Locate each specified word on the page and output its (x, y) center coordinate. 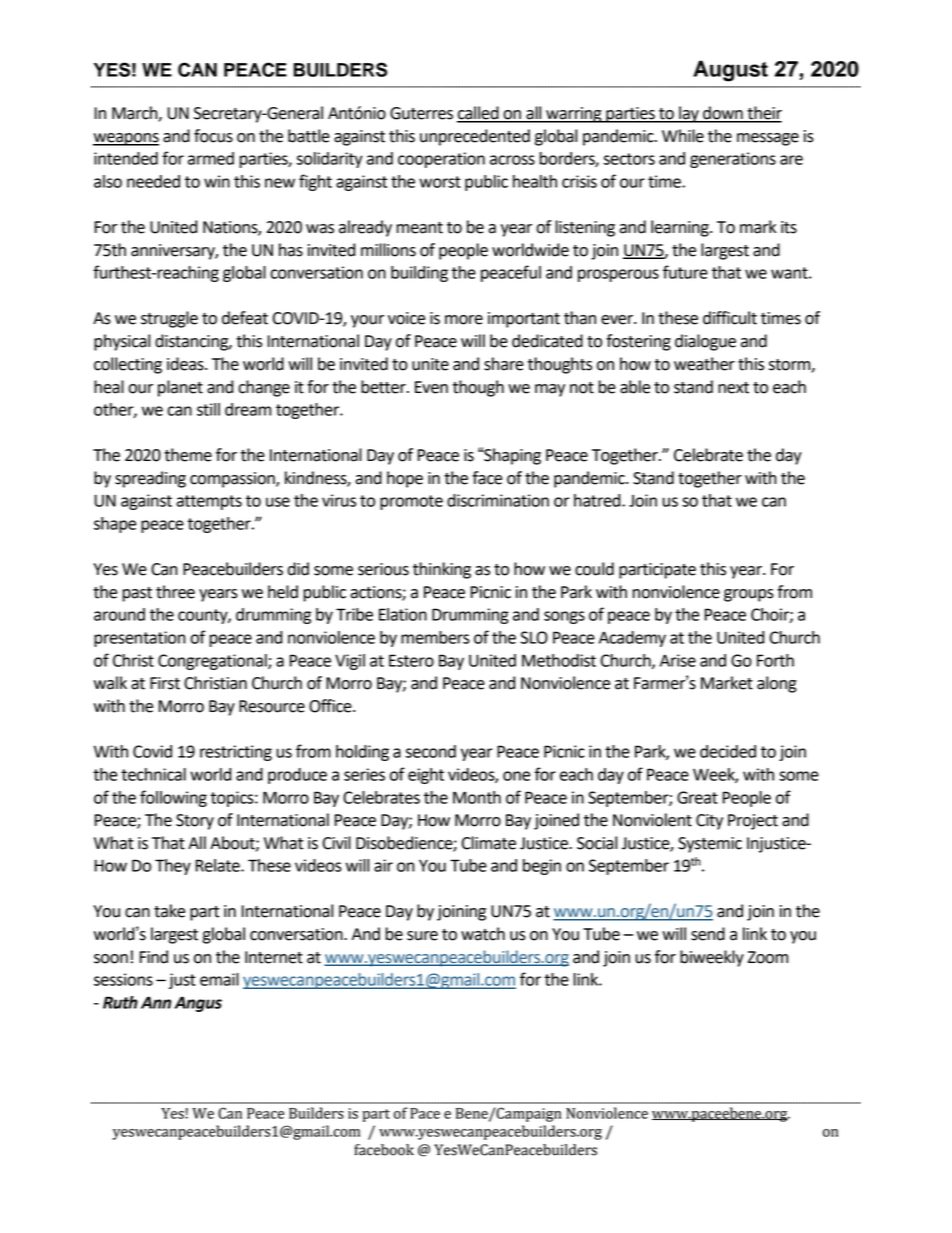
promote (411, 502)
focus (213, 136)
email (219, 979)
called (479, 114)
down (723, 114)
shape (115, 525)
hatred (598, 500)
